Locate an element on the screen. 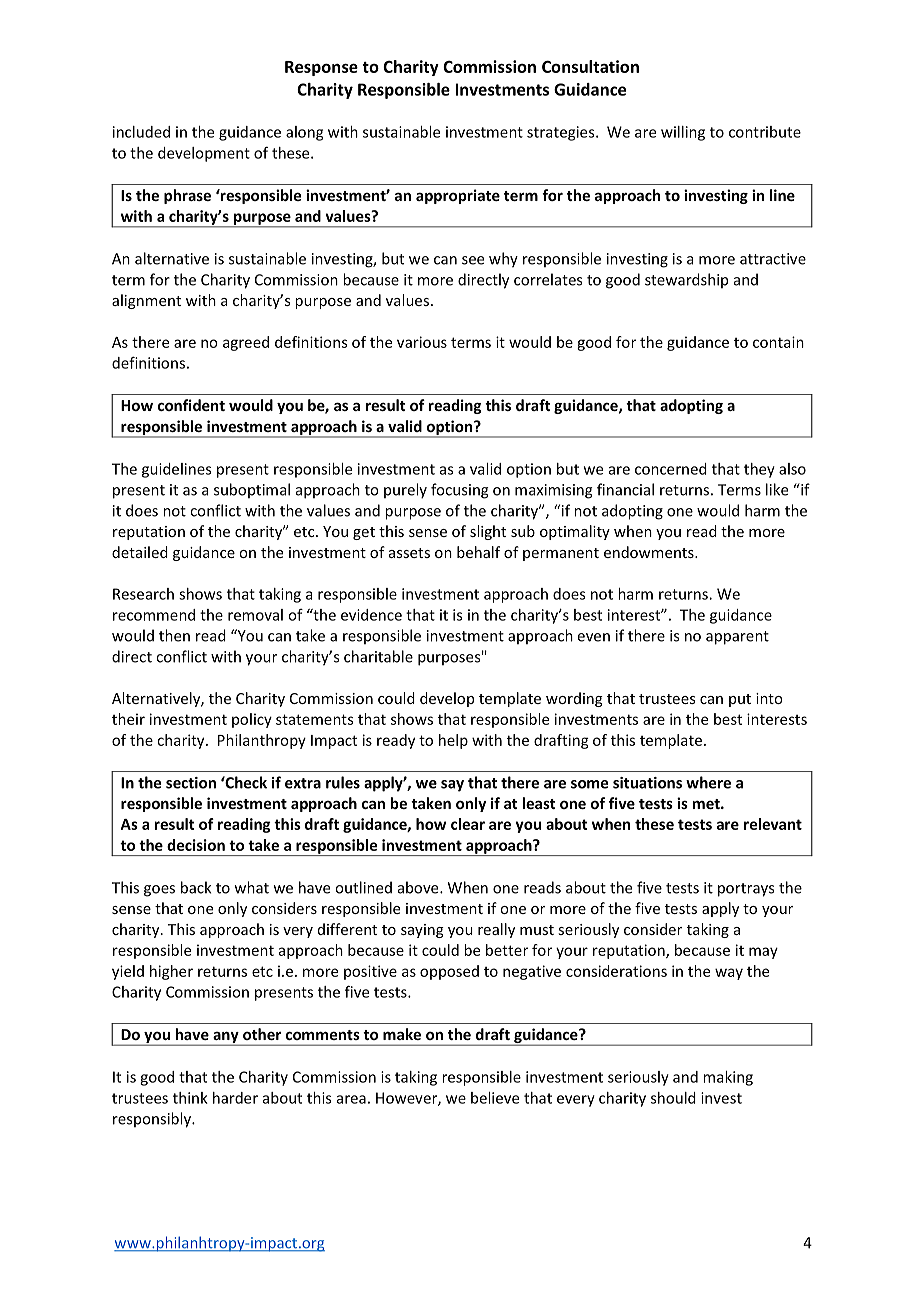  think is located at coordinates (190, 1098).
